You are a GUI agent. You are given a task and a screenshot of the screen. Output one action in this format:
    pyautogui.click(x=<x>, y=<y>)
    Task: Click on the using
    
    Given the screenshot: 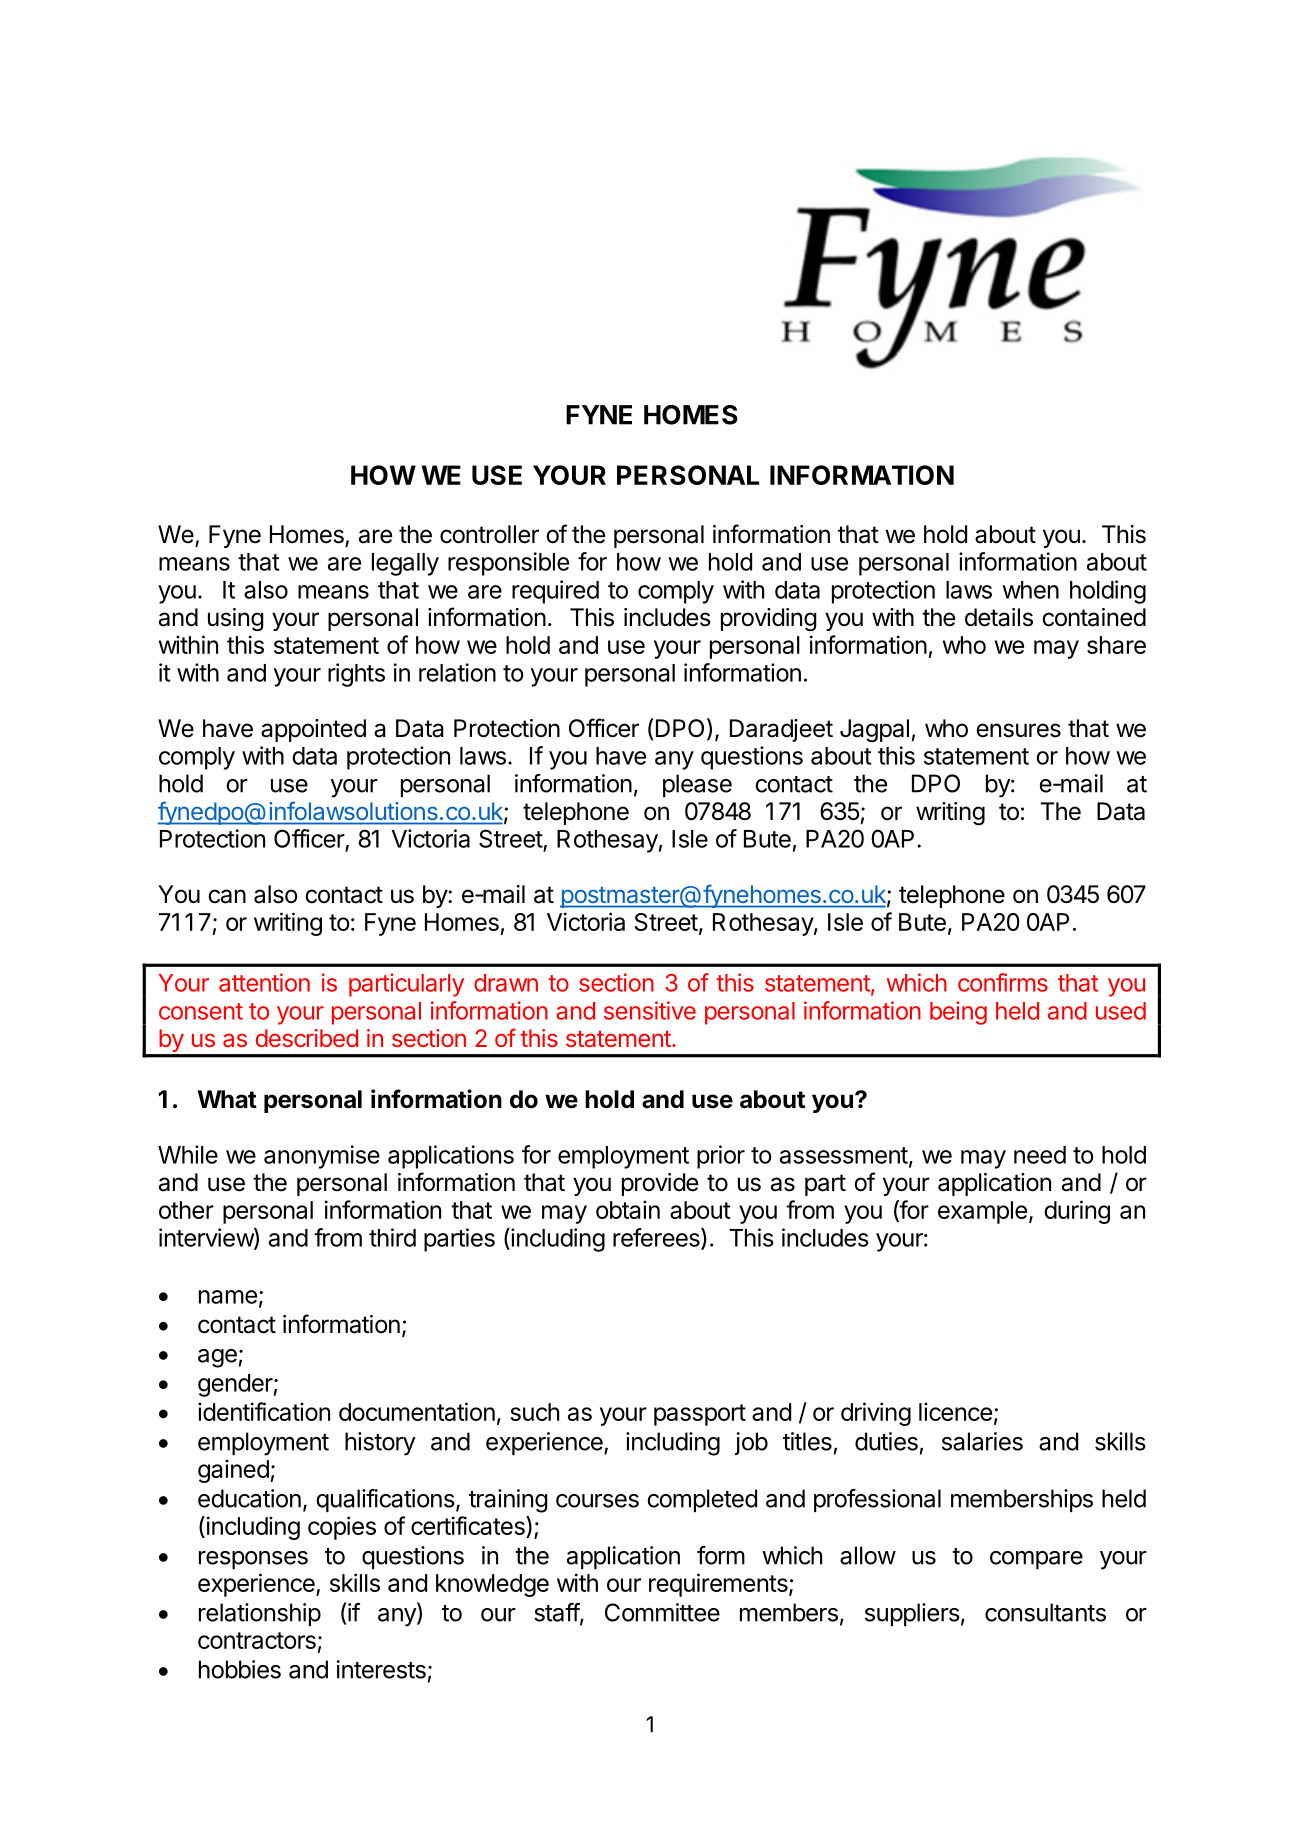 What is the action you would take?
    pyautogui.click(x=236, y=619)
